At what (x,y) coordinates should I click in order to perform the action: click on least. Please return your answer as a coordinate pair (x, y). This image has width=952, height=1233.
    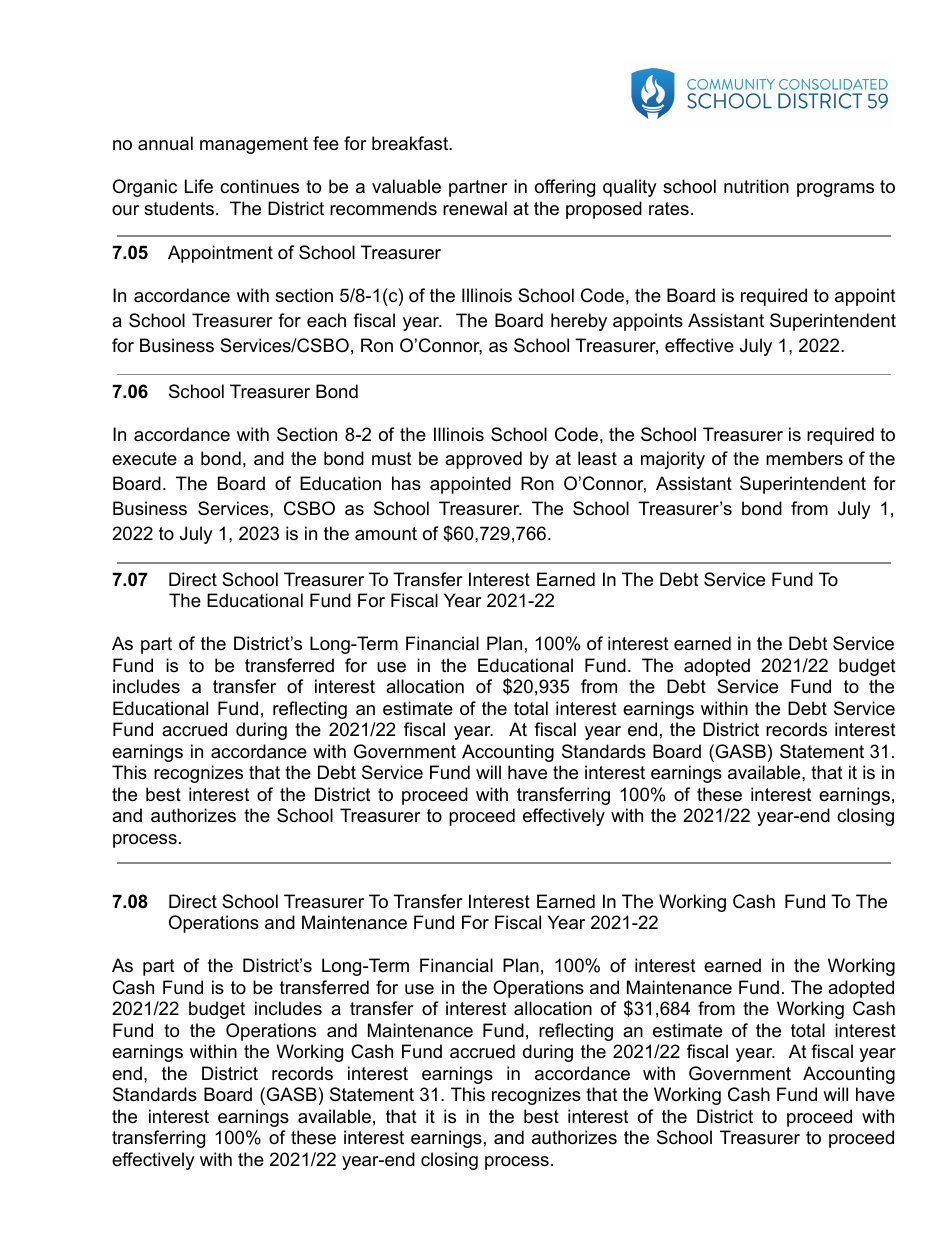
    Looking at the image, I should click on (597, 458).
